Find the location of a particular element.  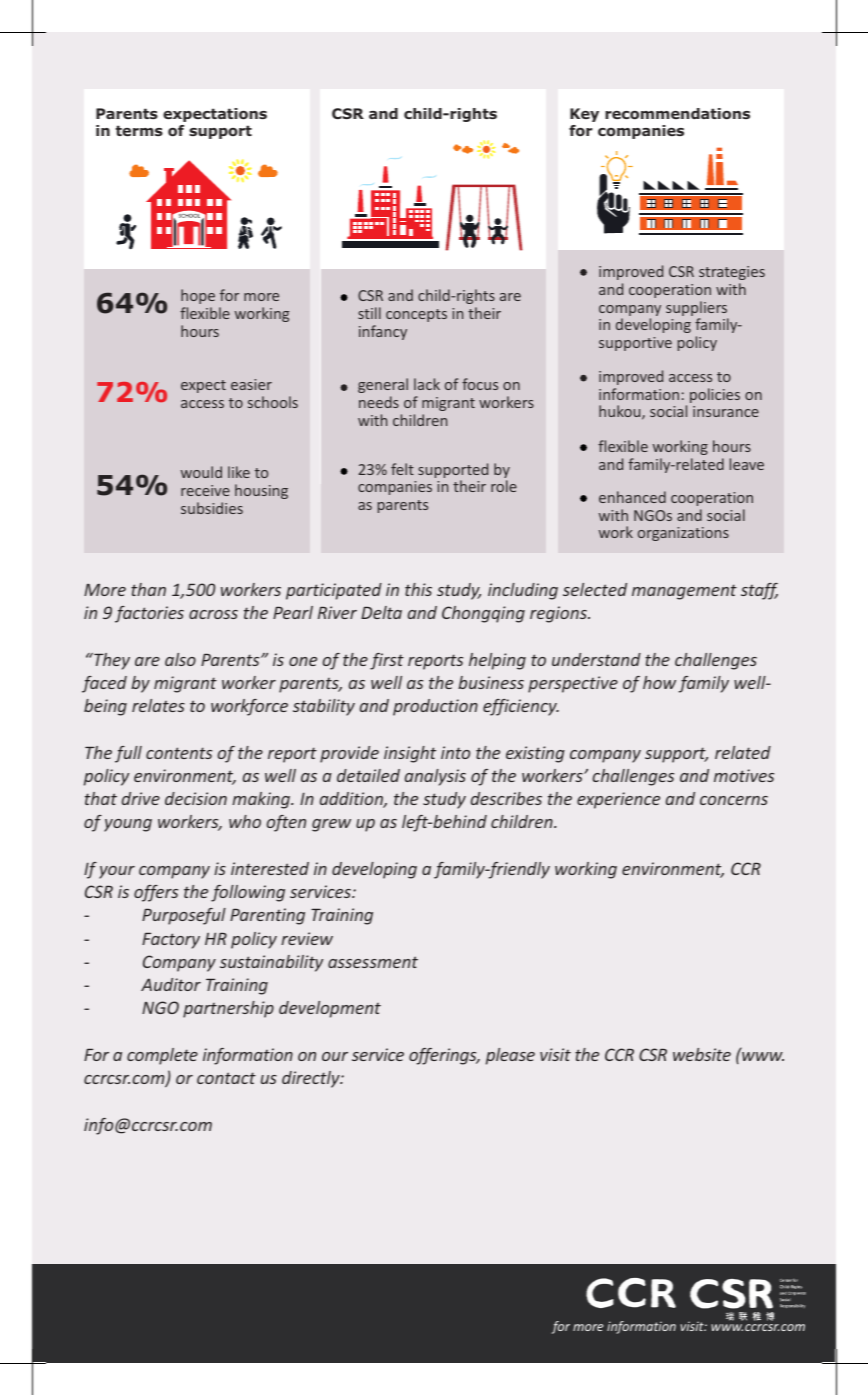

contents is located at coordinates (179, 753).
